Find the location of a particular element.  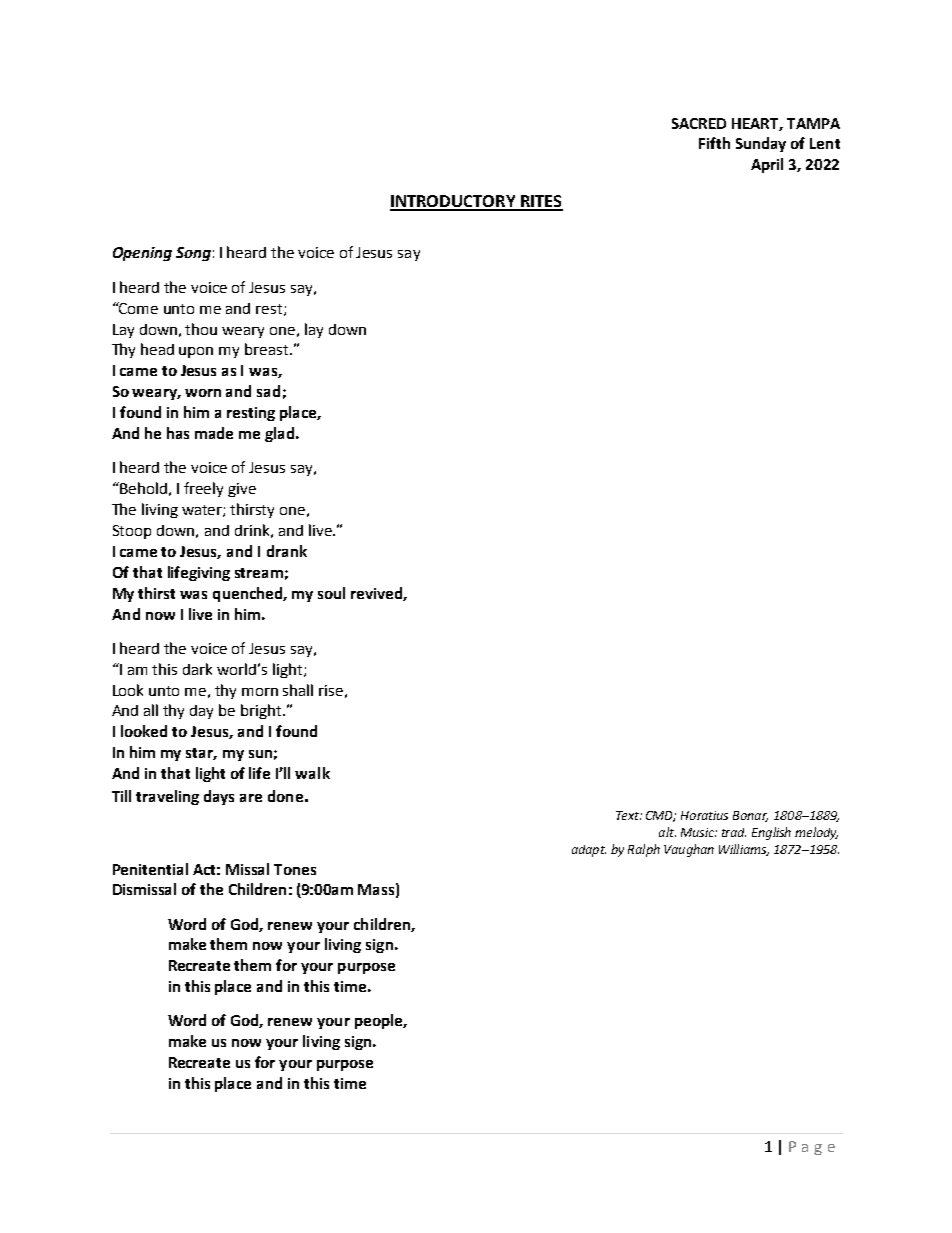

CMD is located at coordinates (661, 816).
